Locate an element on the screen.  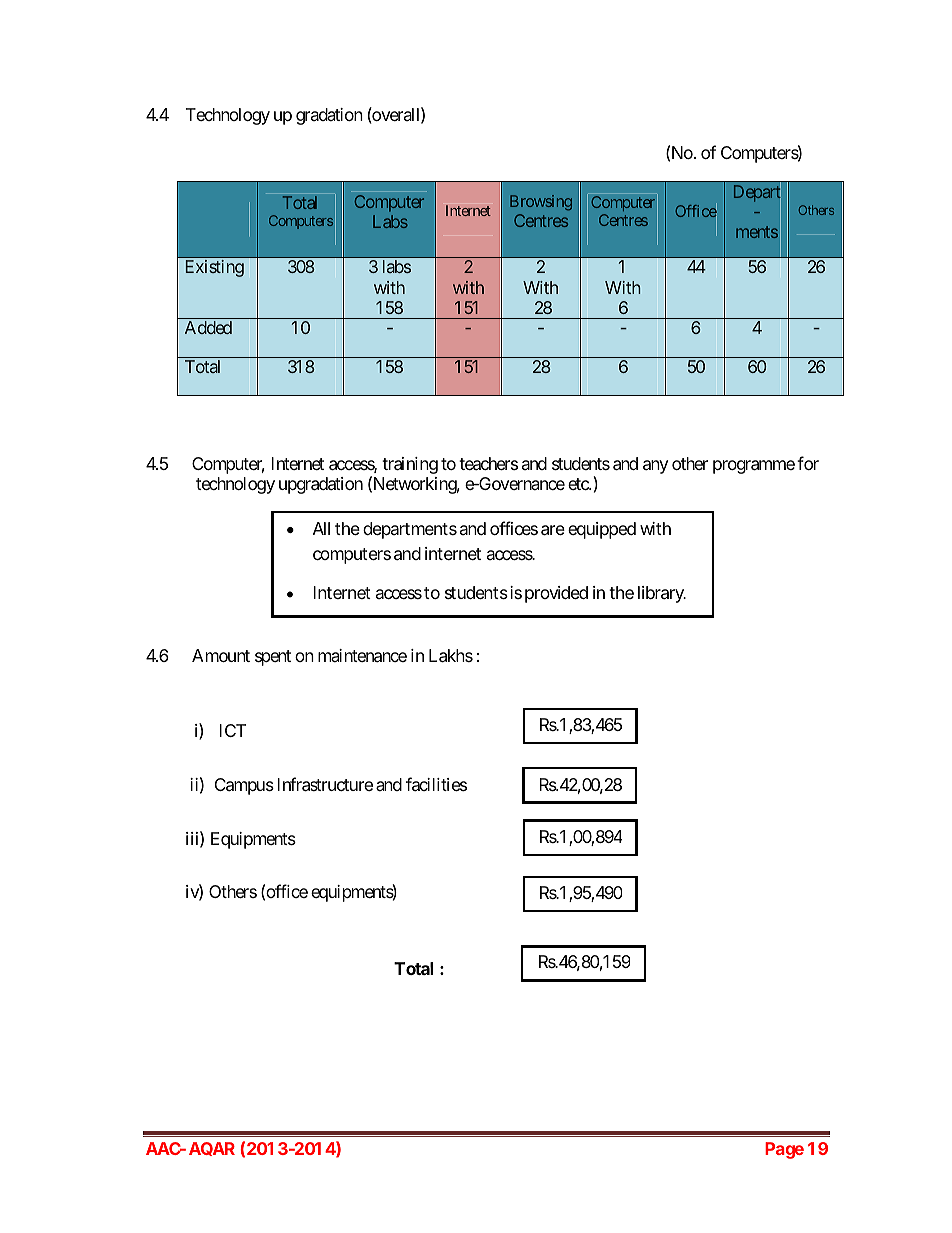
spent is located at coordinates (273, 658).
